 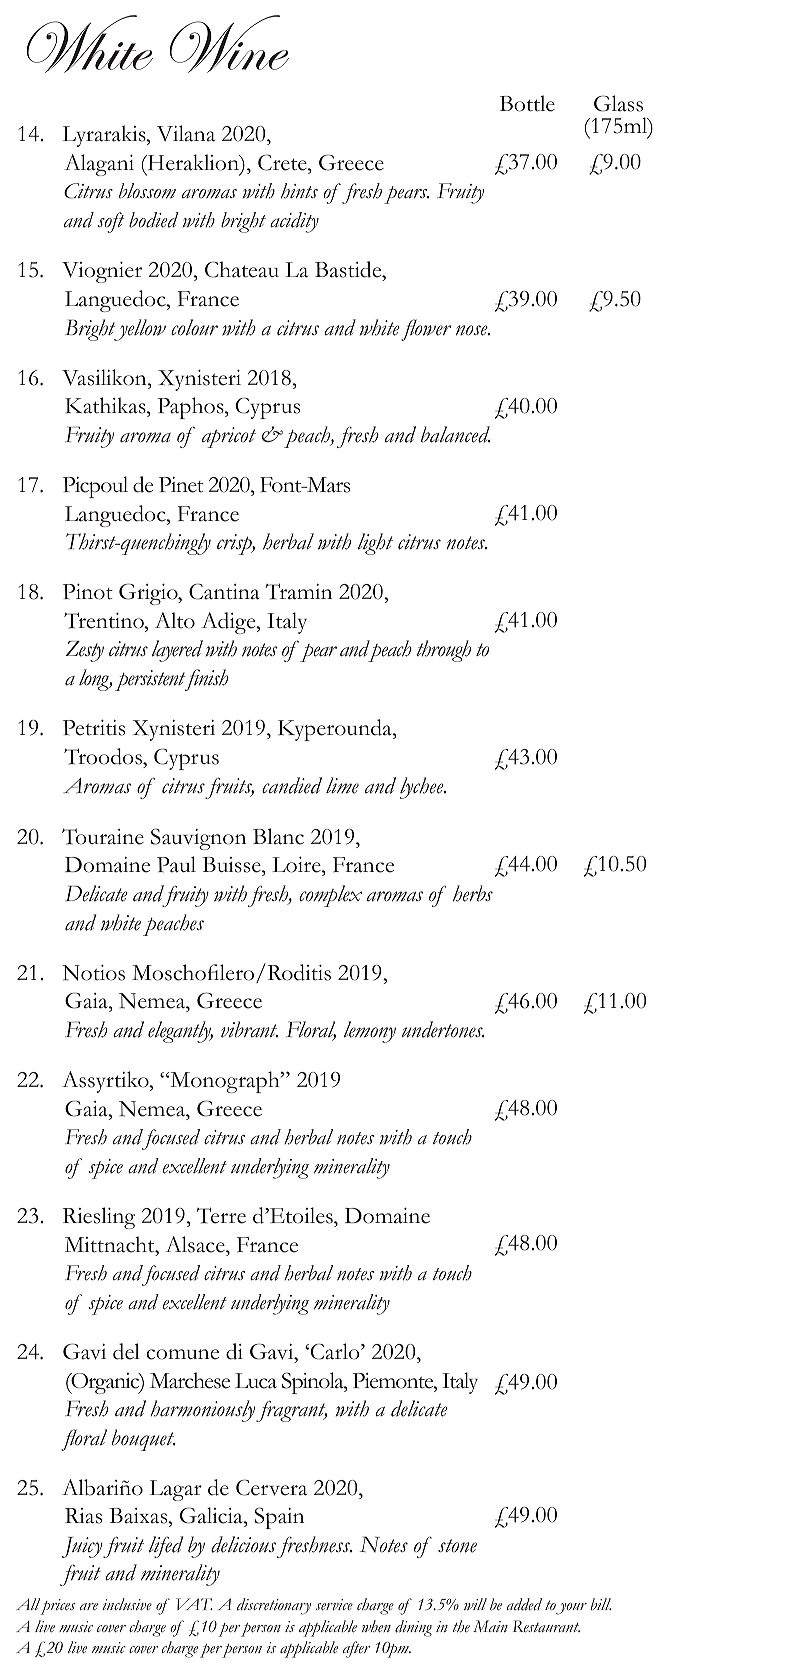 What do you see at coordinates (443, 1029) in the document?
I see `undertones` at bounding box center [443, 1029].
